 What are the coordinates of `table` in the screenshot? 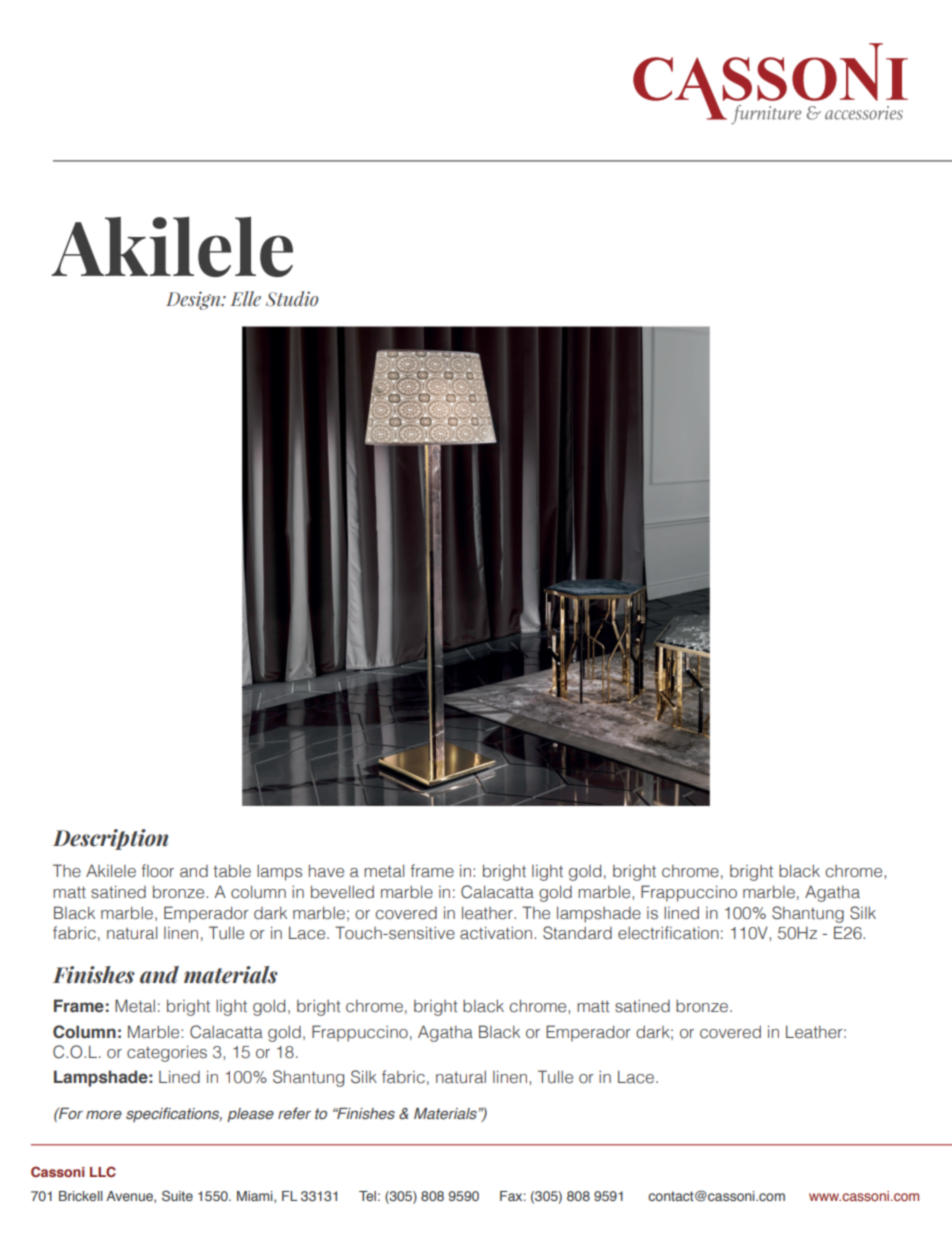 It's located at (232, 871).
